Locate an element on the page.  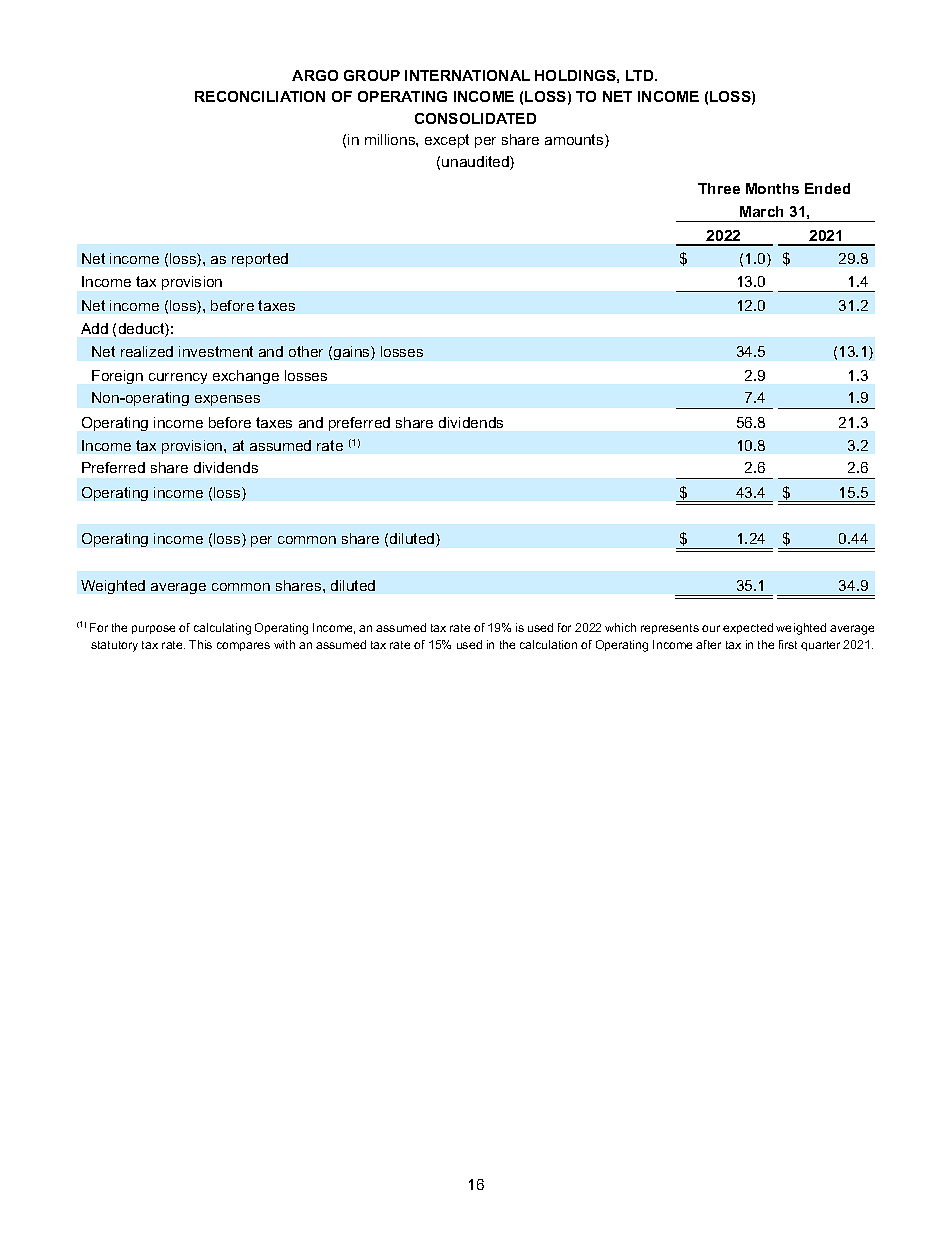
exchange is located at coordinates (246, 377).
